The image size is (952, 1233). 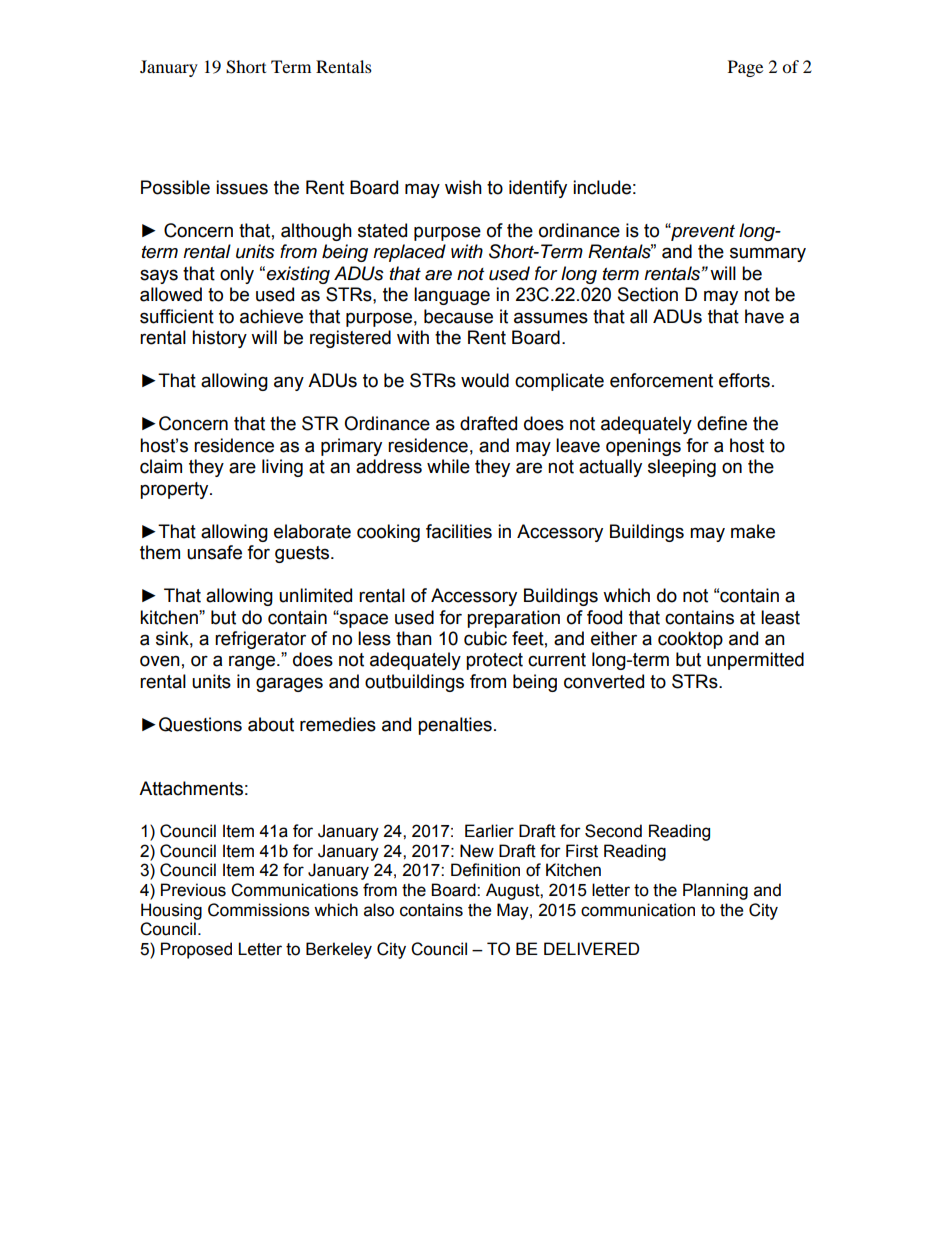 What do you see at coordinates (485, 870) in the screenshot?
I see `Definition` at bounding box center [485, 870].
